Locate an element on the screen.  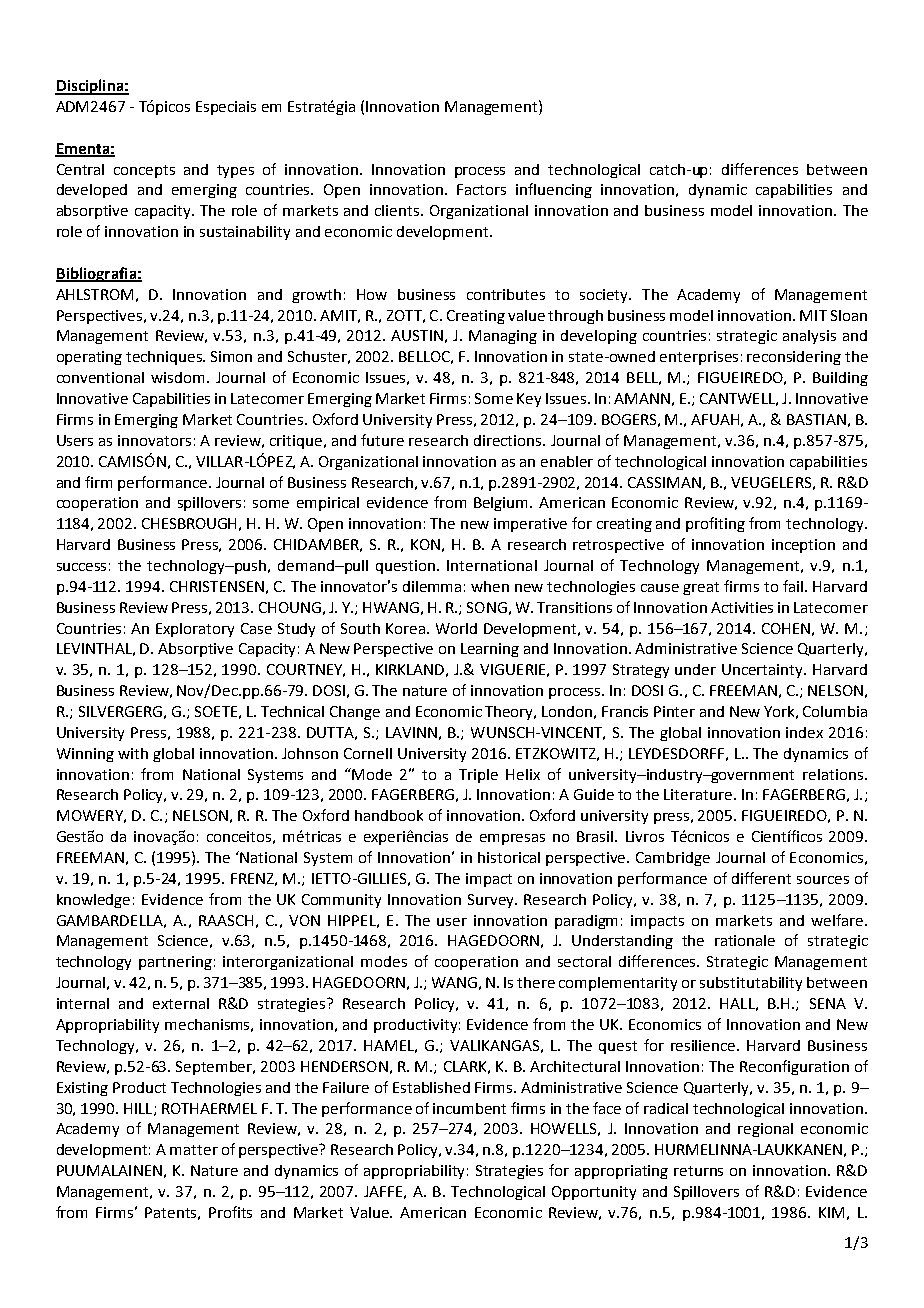
Sloan is located at coordinates (849, 315).
